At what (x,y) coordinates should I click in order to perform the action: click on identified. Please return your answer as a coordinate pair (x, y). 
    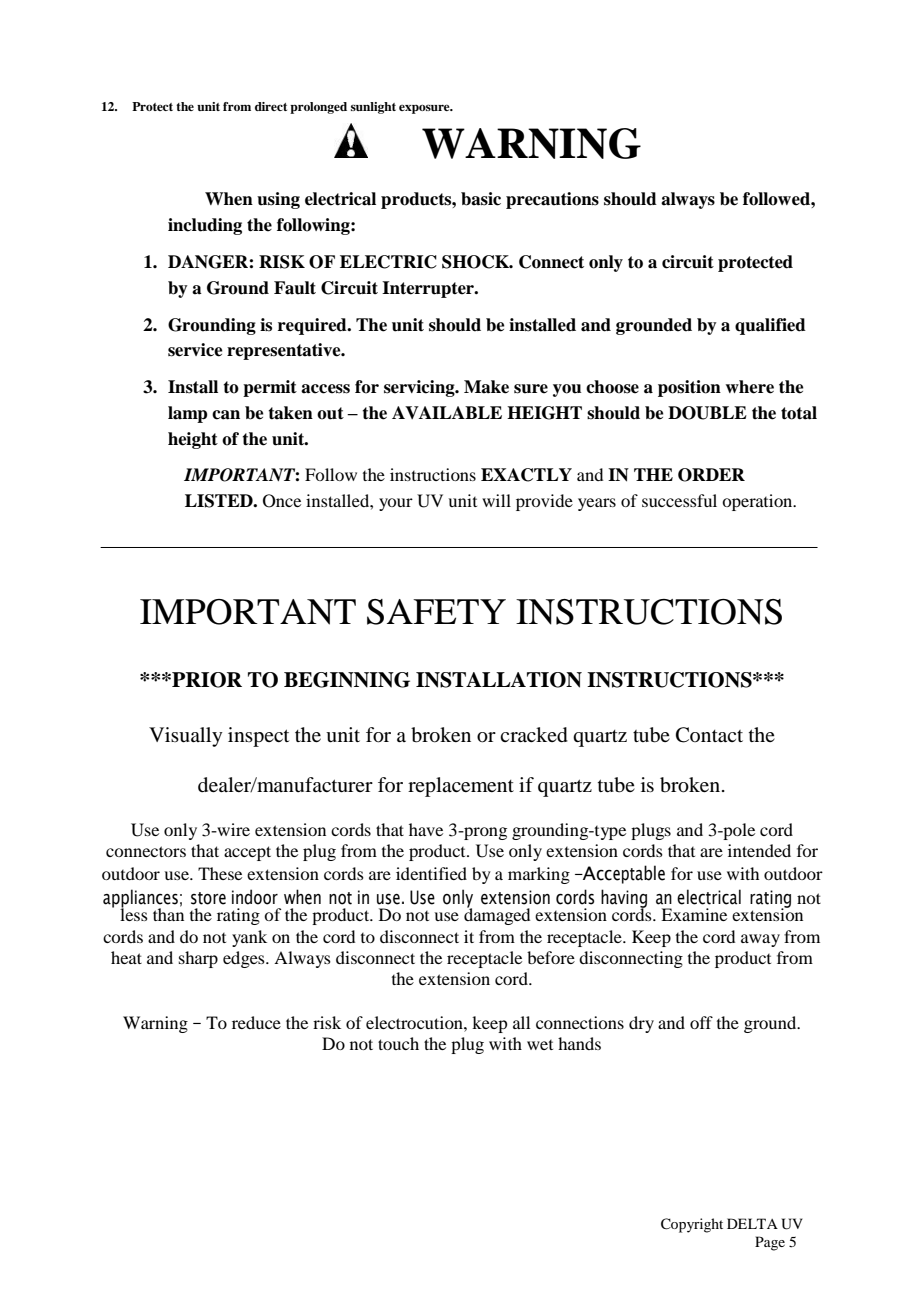
    Looking at the image, I should click on (431, 873).
